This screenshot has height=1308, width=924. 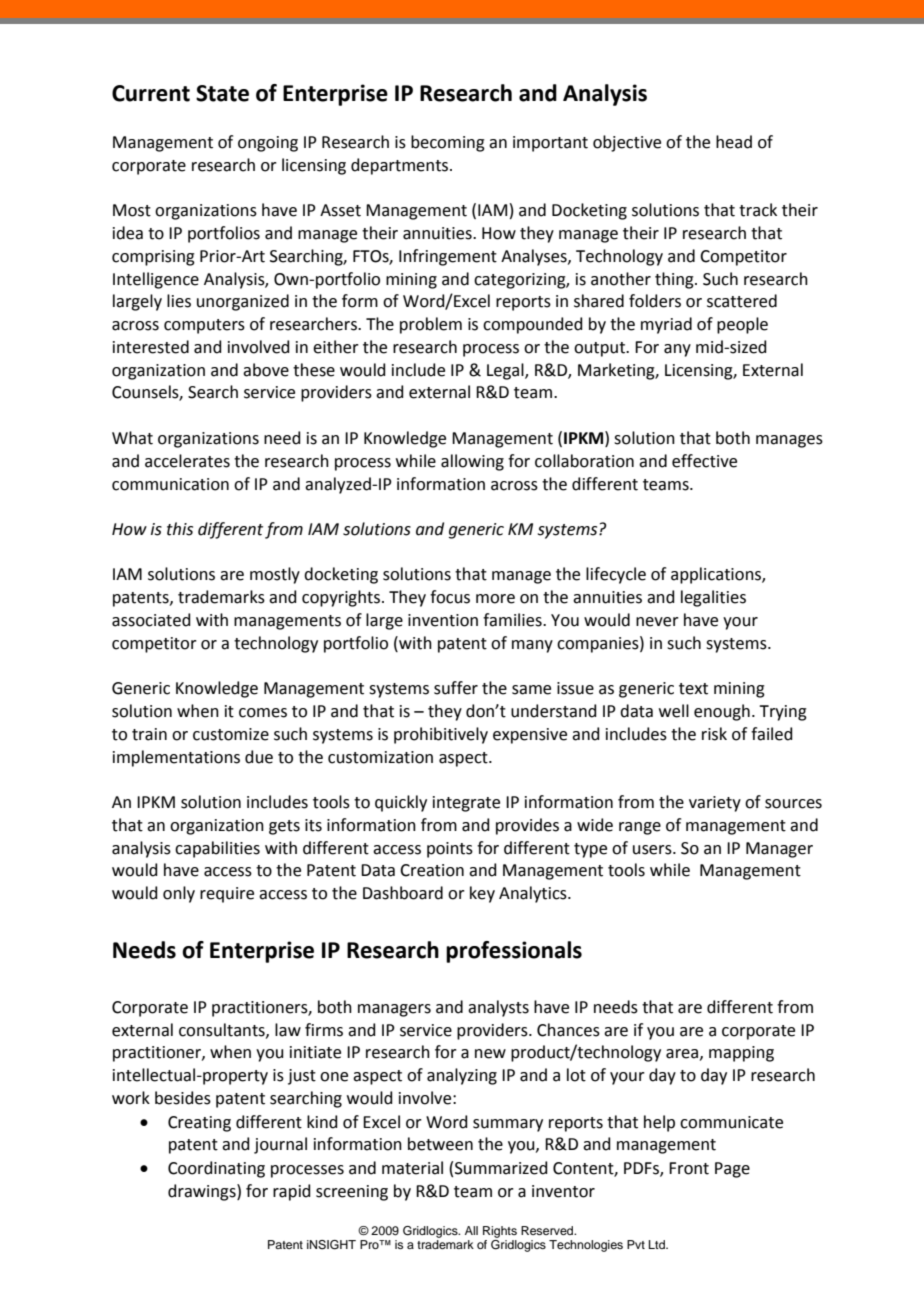 What do you see at coordinates (734, 142) in the screenshot?
I see `head` at bounding box center [734, 142].
